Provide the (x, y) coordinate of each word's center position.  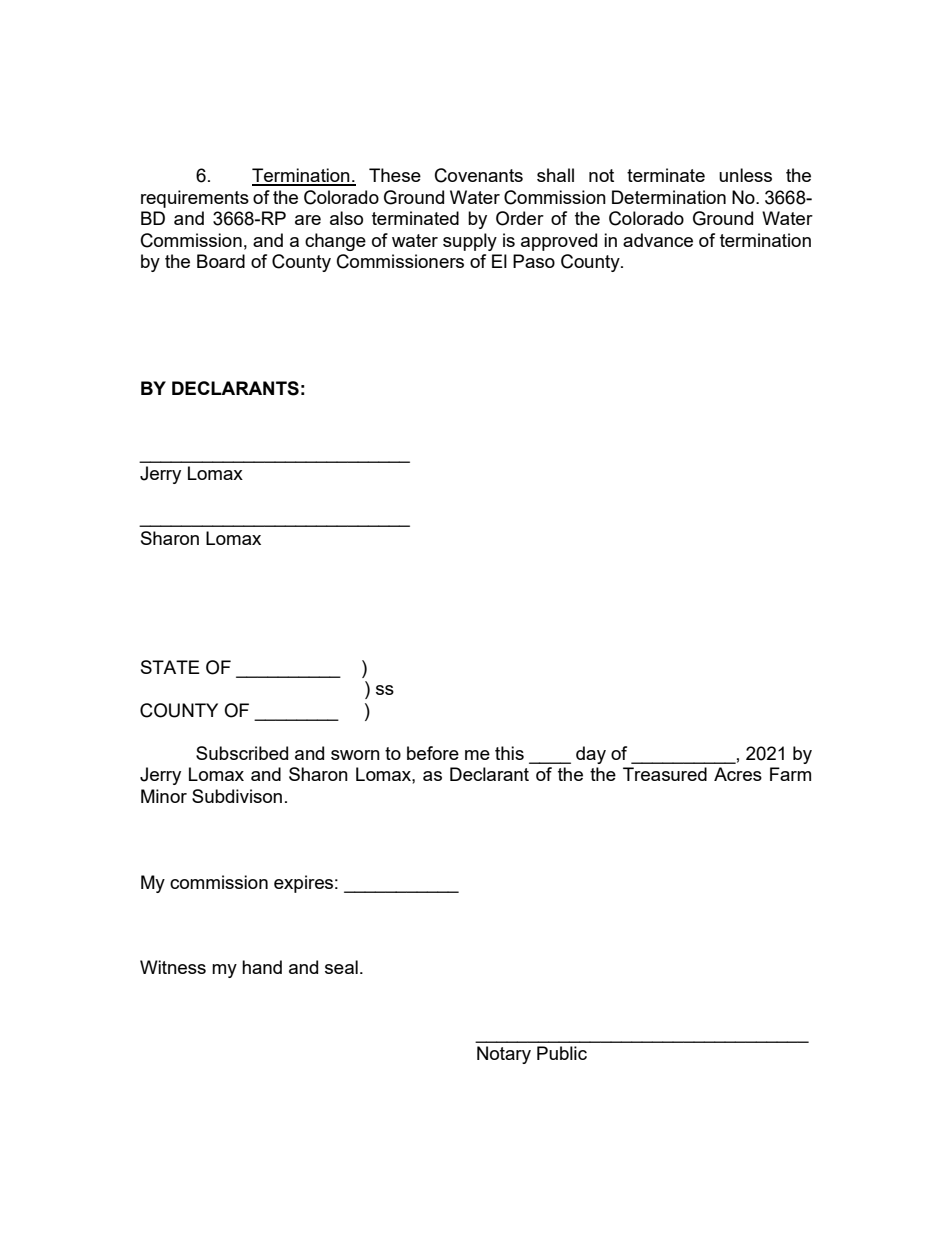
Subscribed (242, 753)
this (509, 753)
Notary (504, 1055)
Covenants (479, 175)
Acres (738, 774)
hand (262, 967)
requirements (195, 199)
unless (745, 175)
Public (562, 1053)
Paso (534, 261)
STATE (170, 667)
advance (658, 240)
